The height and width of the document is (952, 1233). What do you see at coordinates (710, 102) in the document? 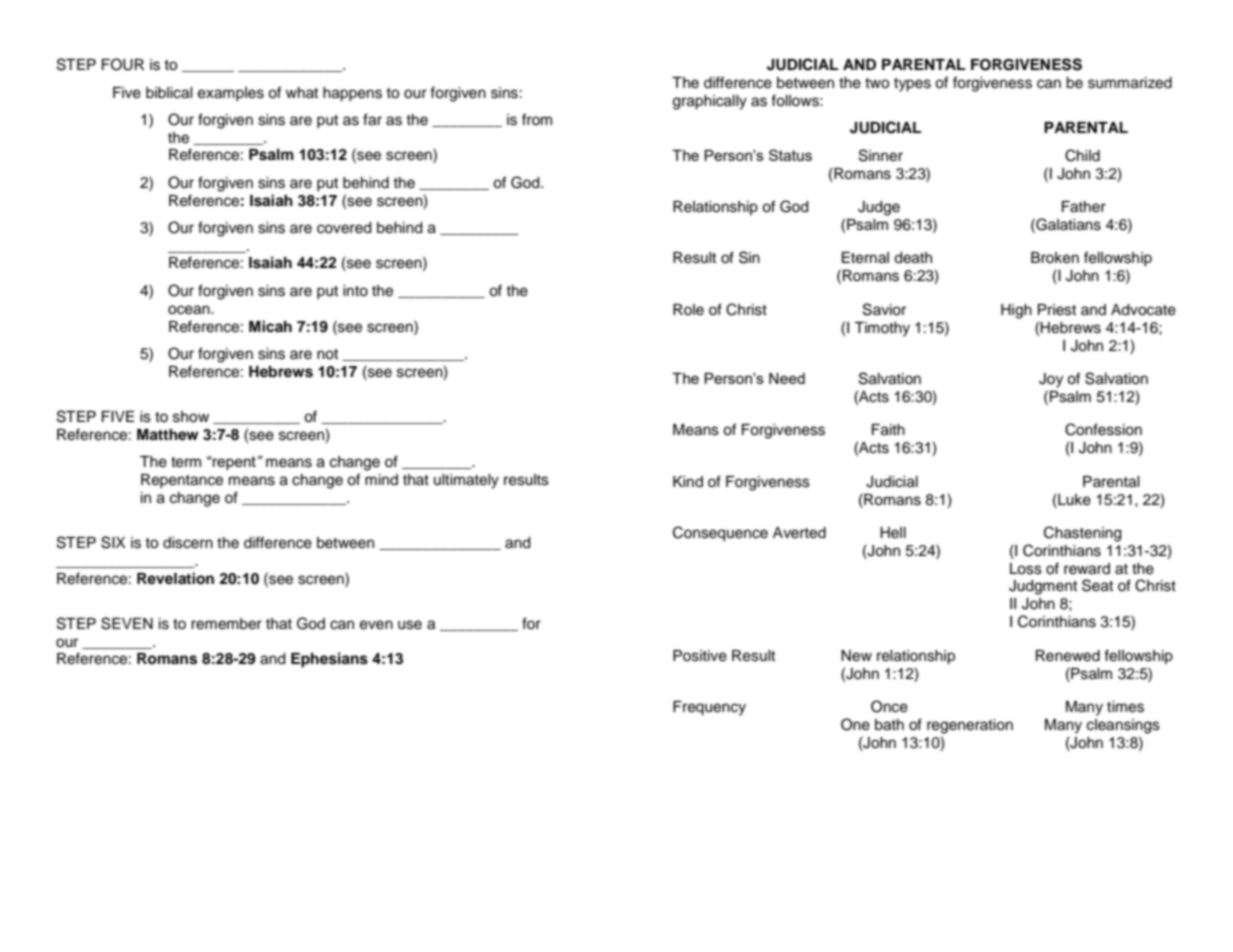
I see `graphically` at bounding box center [710, 102].
